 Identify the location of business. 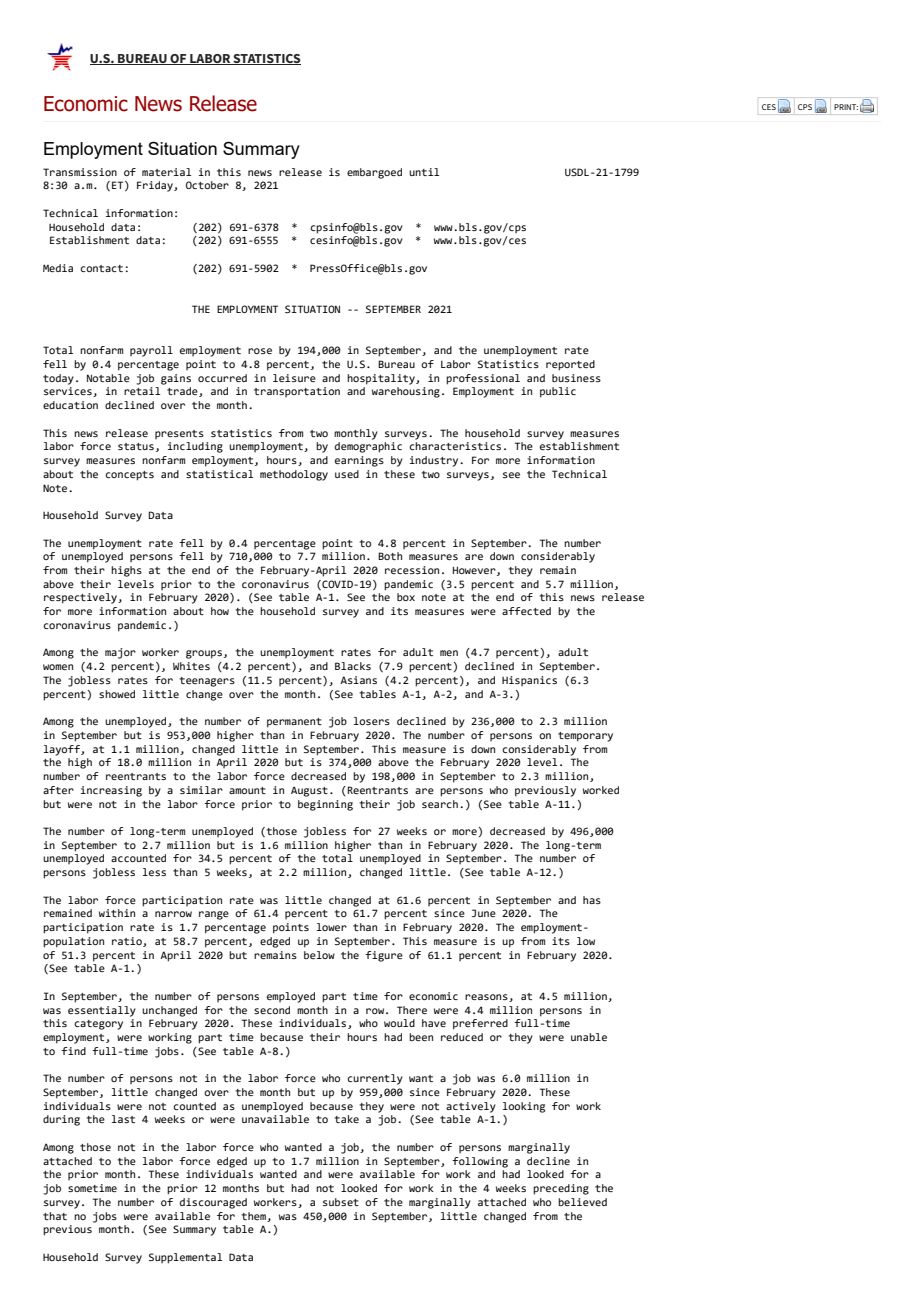
(576, 378).
